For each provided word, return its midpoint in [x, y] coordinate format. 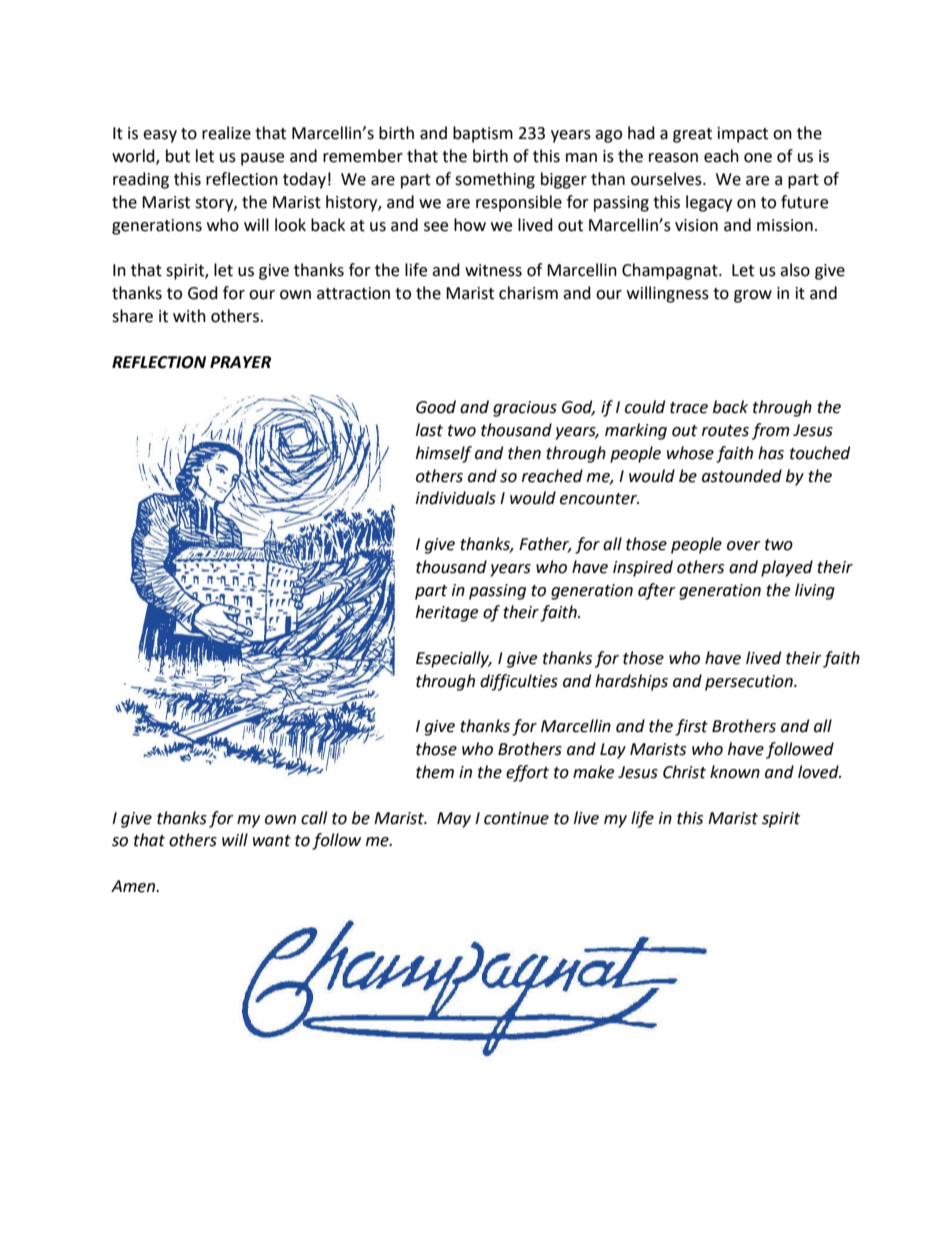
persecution [750, 683]
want [272, 841]
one [758, 158]
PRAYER [240, 362]
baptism [483, 134]
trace [689, 408]
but [178, 156]
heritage [447, 613]
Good [436, 407]
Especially [453, 659]
